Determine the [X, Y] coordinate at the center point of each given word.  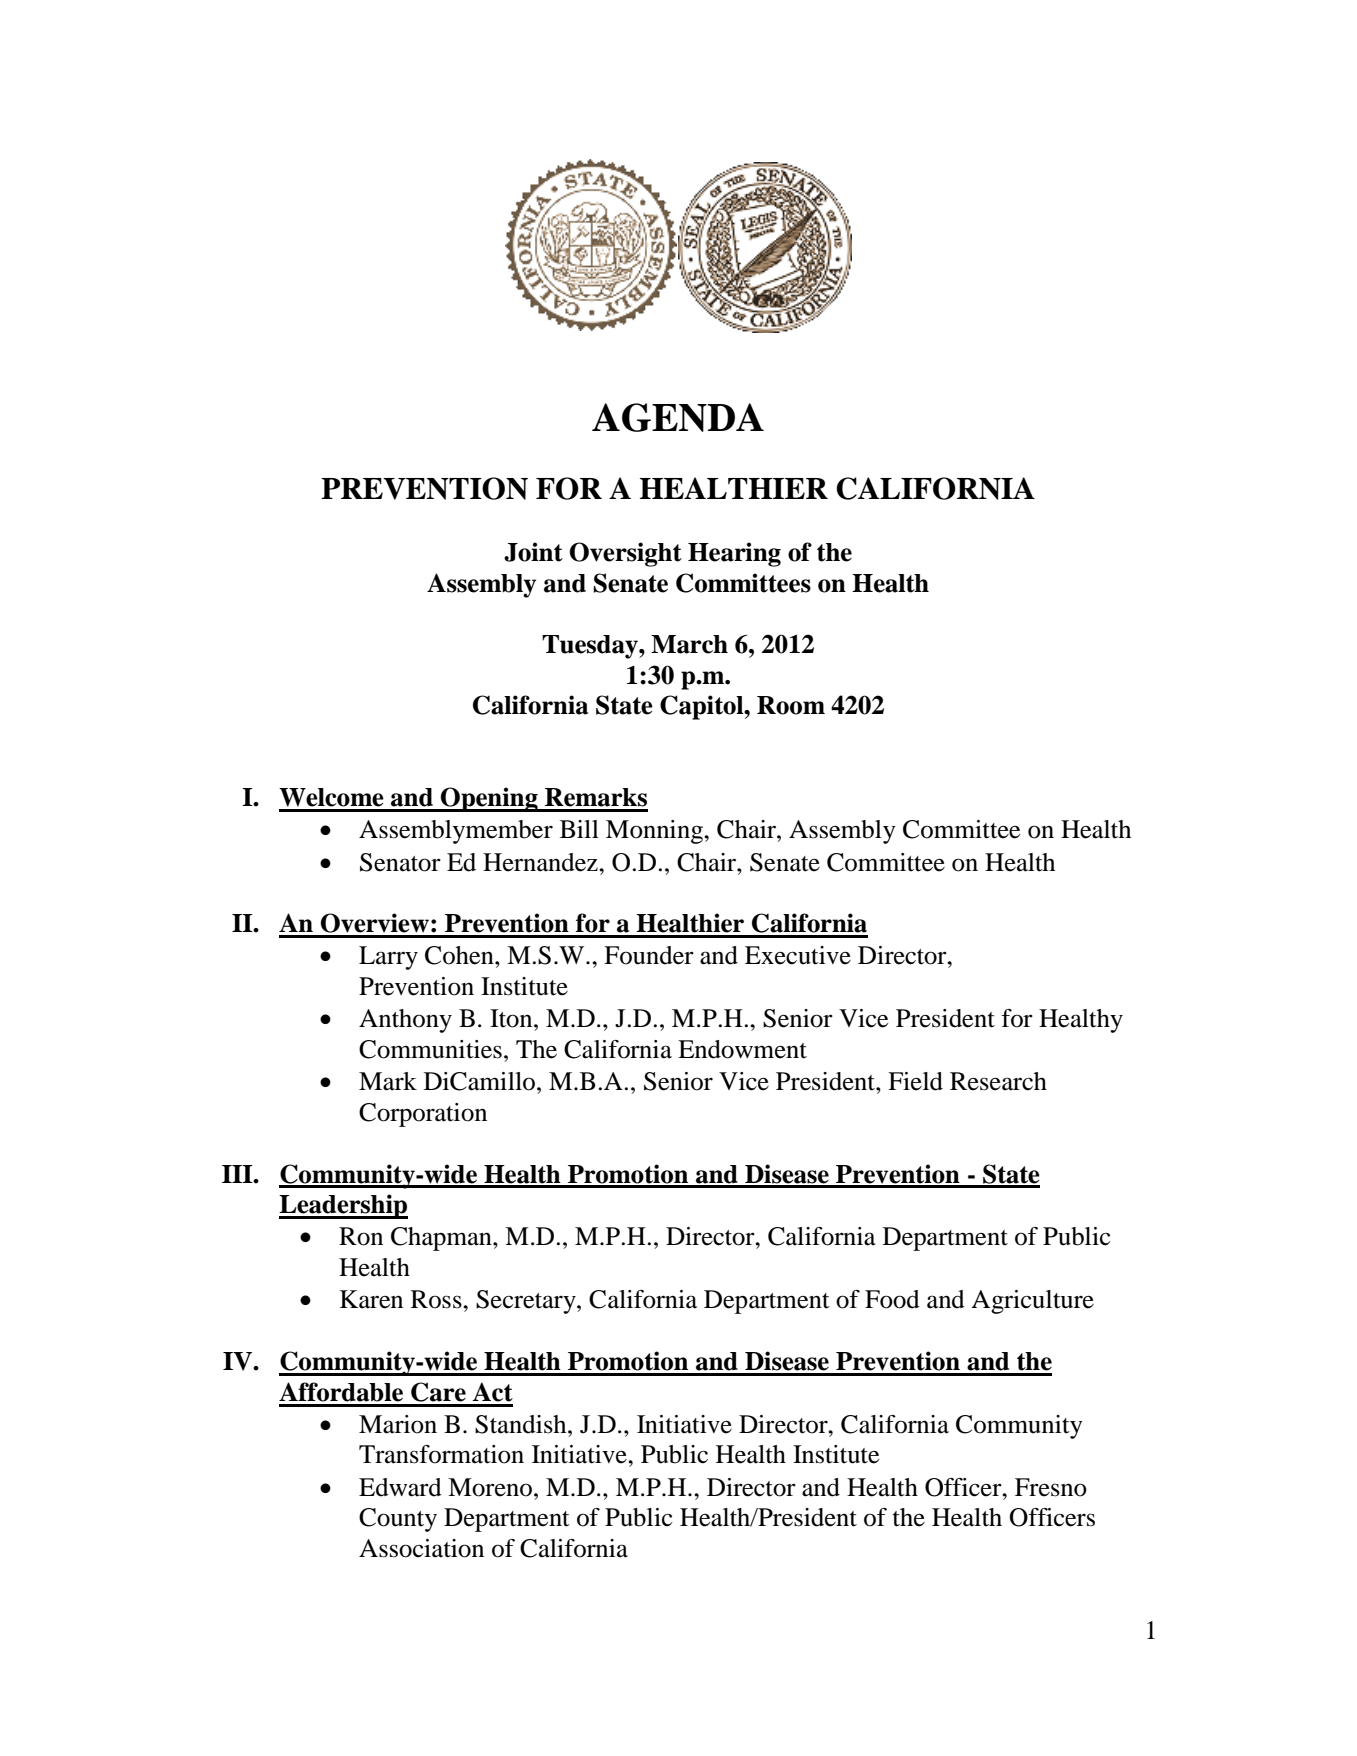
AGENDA [678, 417]
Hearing [734, 554]
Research [998, 1081]
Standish [522, 1424]
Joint [533, 552]
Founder [649, 955]
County [398, 1520]
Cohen [460, 955]
